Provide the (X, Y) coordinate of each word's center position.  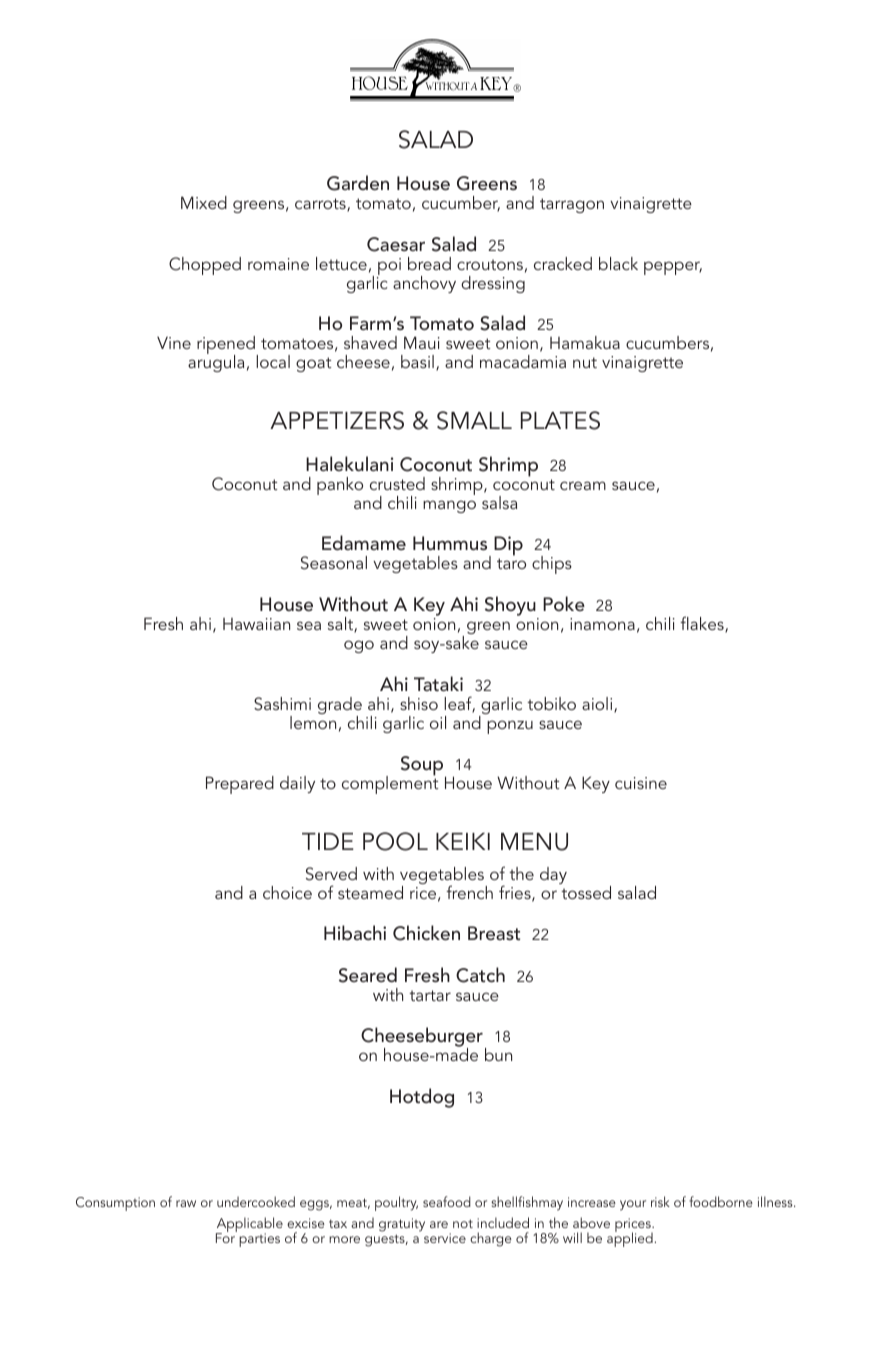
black (618, 263)
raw (186, 1203)
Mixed (204, 202)
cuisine (641, 783)
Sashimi (282, 704)
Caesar (396, 244)
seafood (447, 1201)
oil (438, 722)
